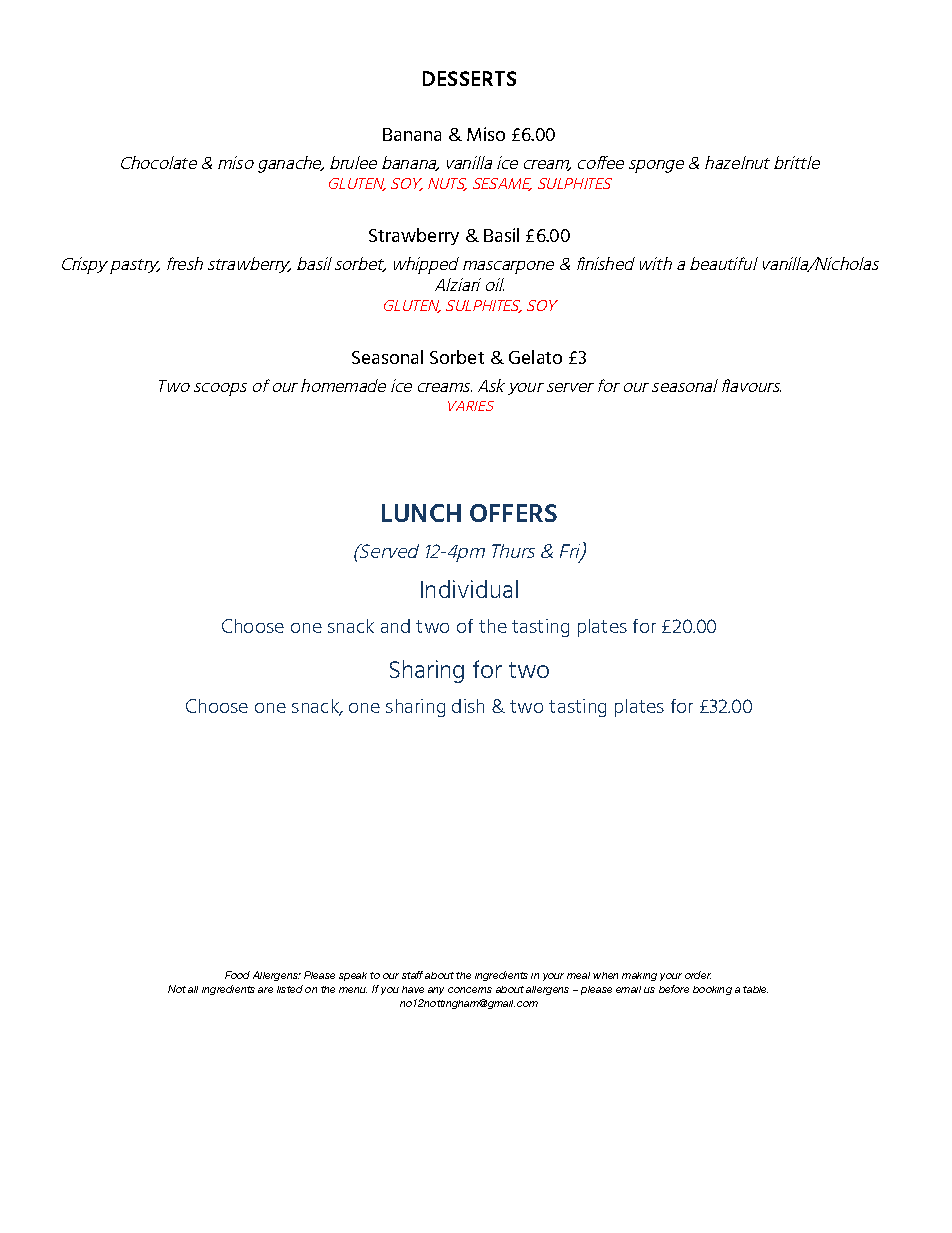 The image size is (952, 1233). What do you see at coordinates (470, 990) in the screenshot?
I see `concerns` at bounding box center [470, 990].
